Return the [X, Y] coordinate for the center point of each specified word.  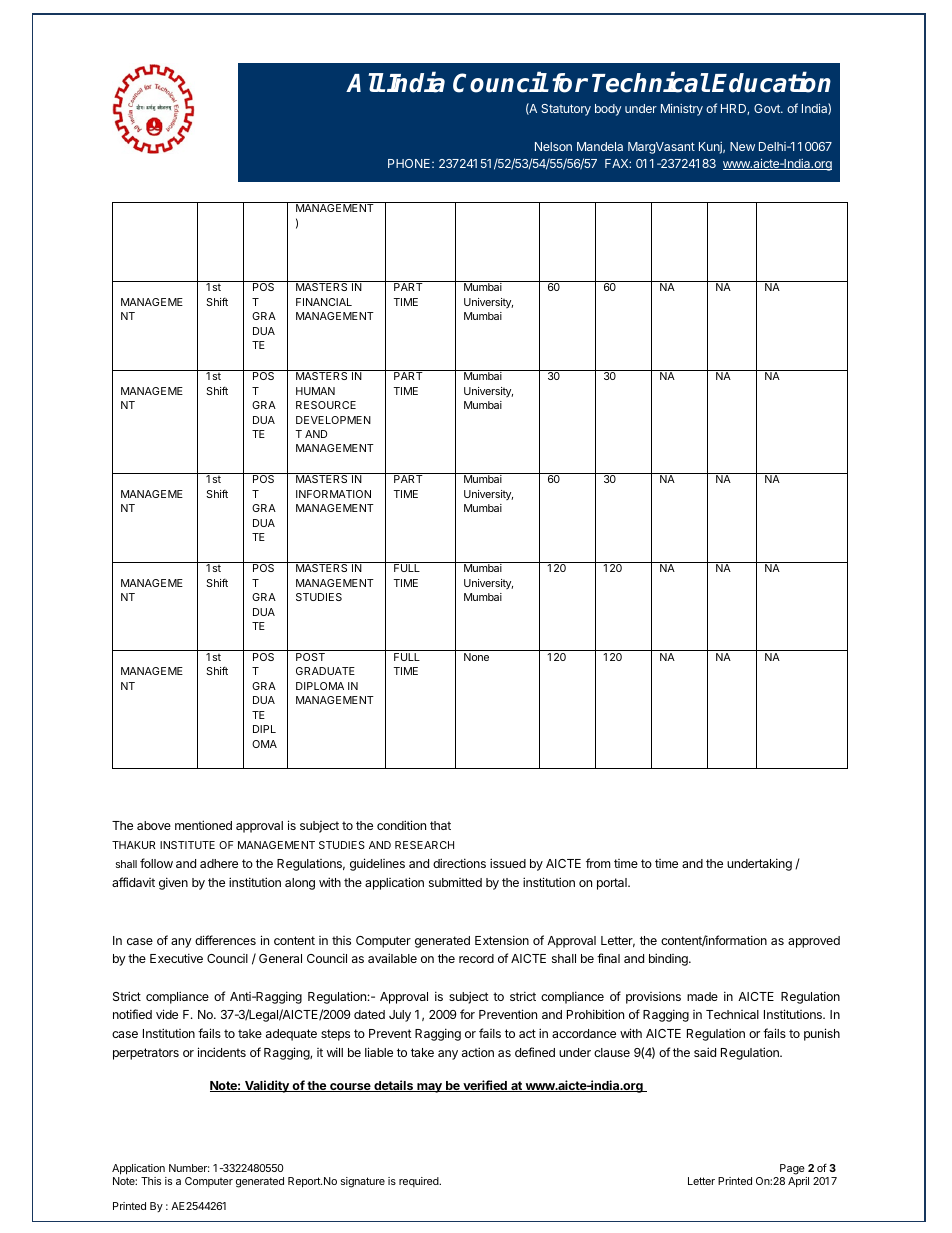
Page [793, 1171]
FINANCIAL [324, 302]
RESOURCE [326, 405]
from [598, 863]
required [420, 1182]
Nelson [553, 146]
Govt [768, 108]
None [476, 657]
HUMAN [315, 391]
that [440, 825]
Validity [267, 1086]
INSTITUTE [187, 845]
